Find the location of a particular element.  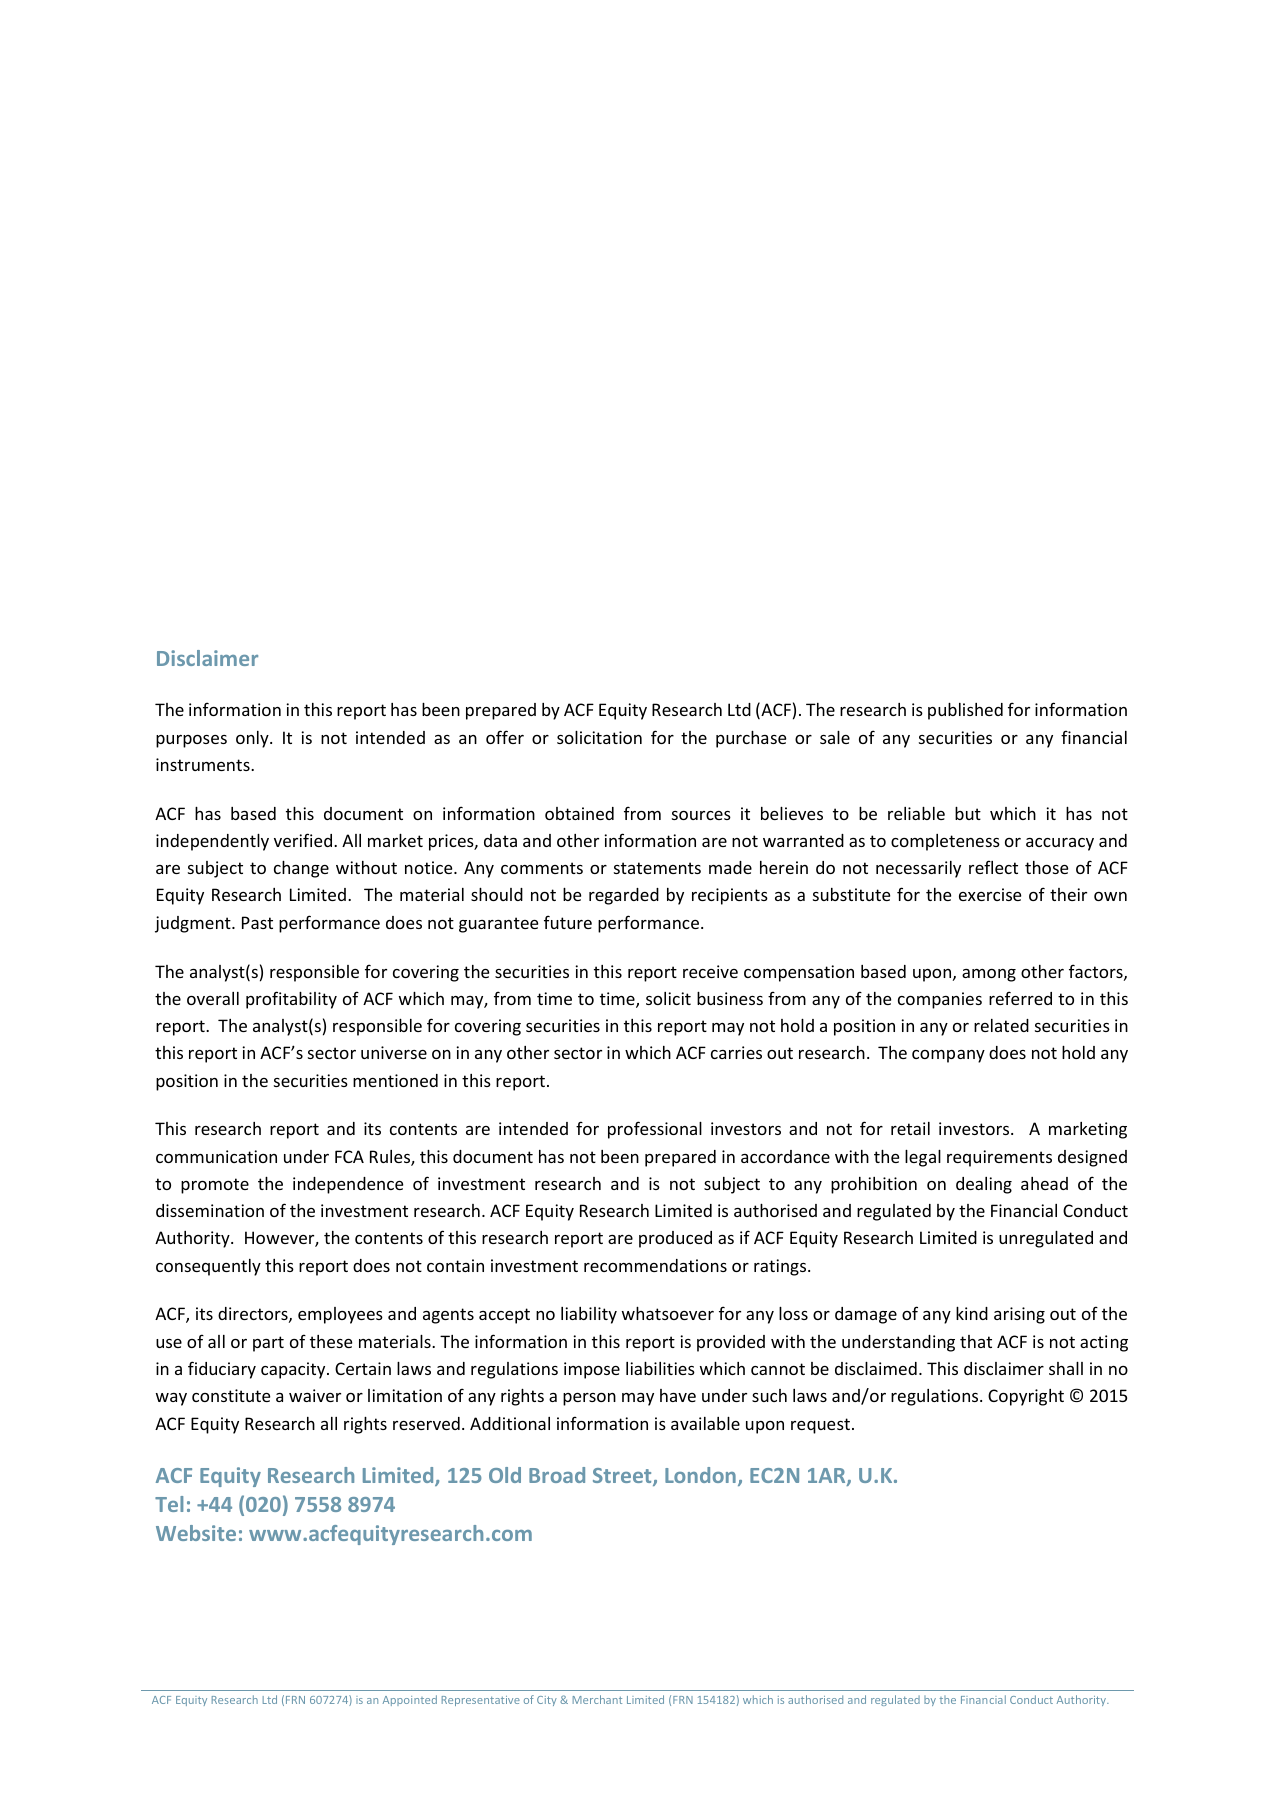

published is located at coordinates (965, 711).
